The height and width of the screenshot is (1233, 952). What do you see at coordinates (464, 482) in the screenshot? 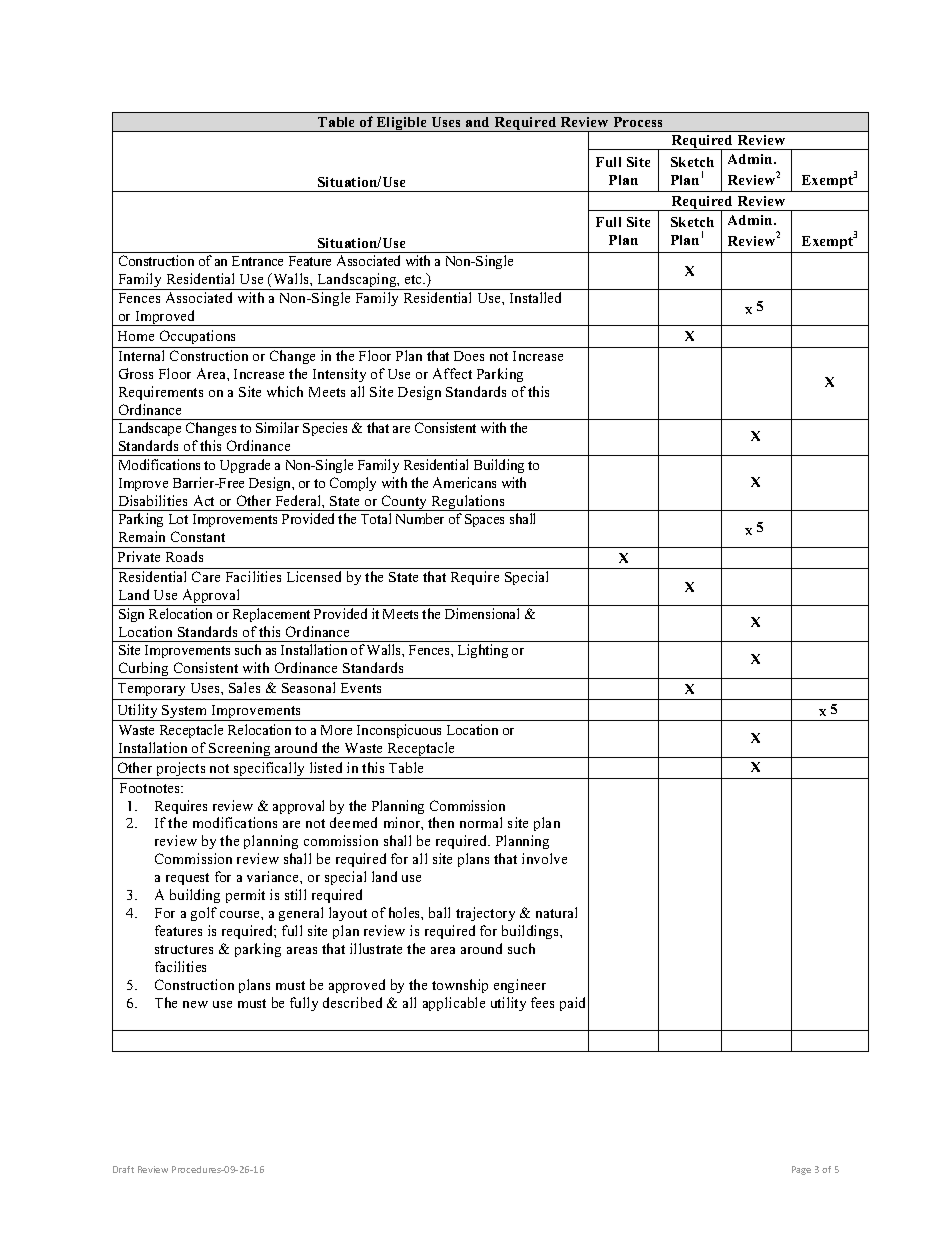
I see `Americans` at bounding box center [464, 482].
